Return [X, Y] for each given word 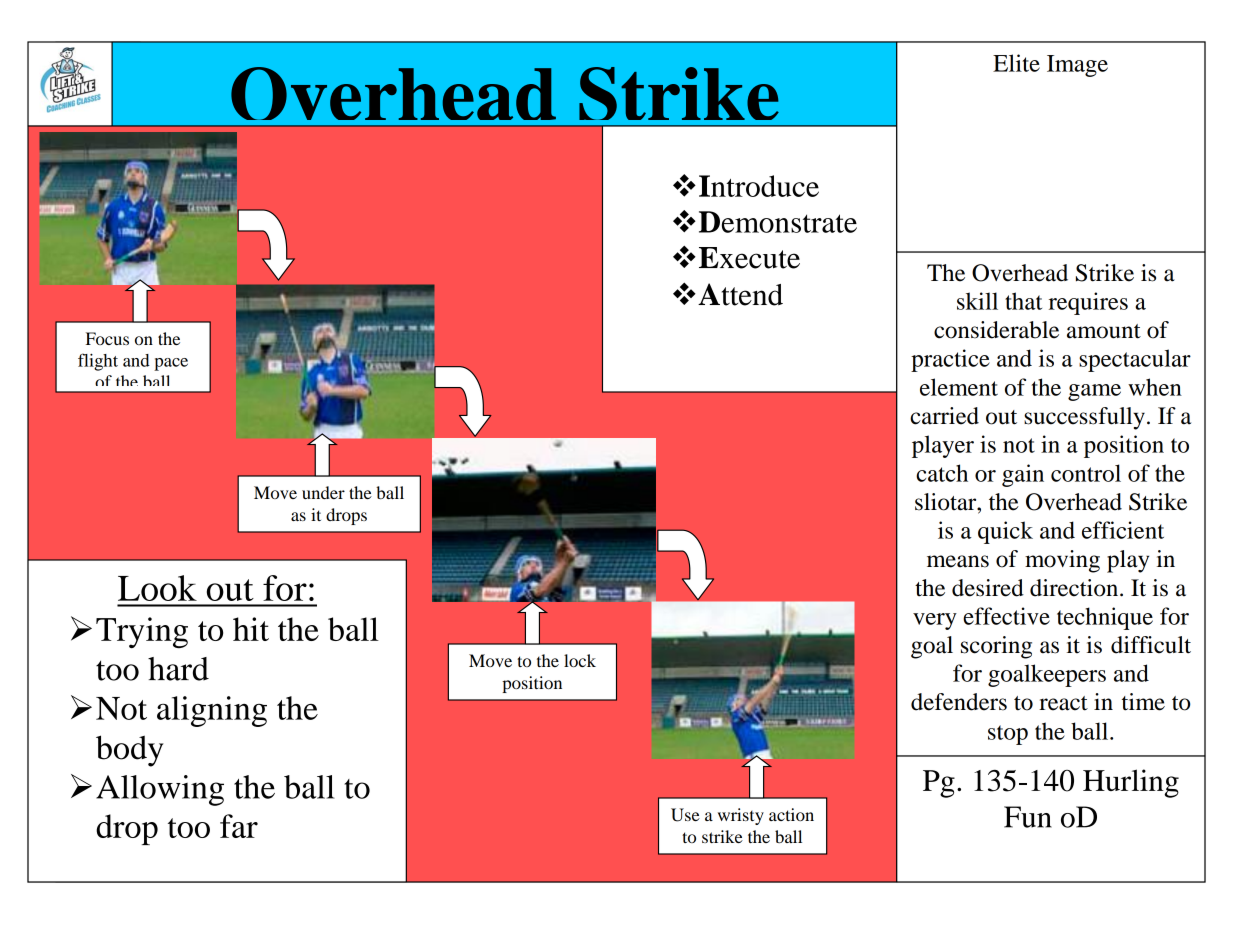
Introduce [759, 186]
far [239, 826]
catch [942, 473]
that [1023, 301]
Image [1077, 66]
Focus [107, 338]
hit [251, 629]
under [323, 492]
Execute [749, 258]
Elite [1016, 63]
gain [1023, 475]
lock [580, 660]
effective [1006, 616]
